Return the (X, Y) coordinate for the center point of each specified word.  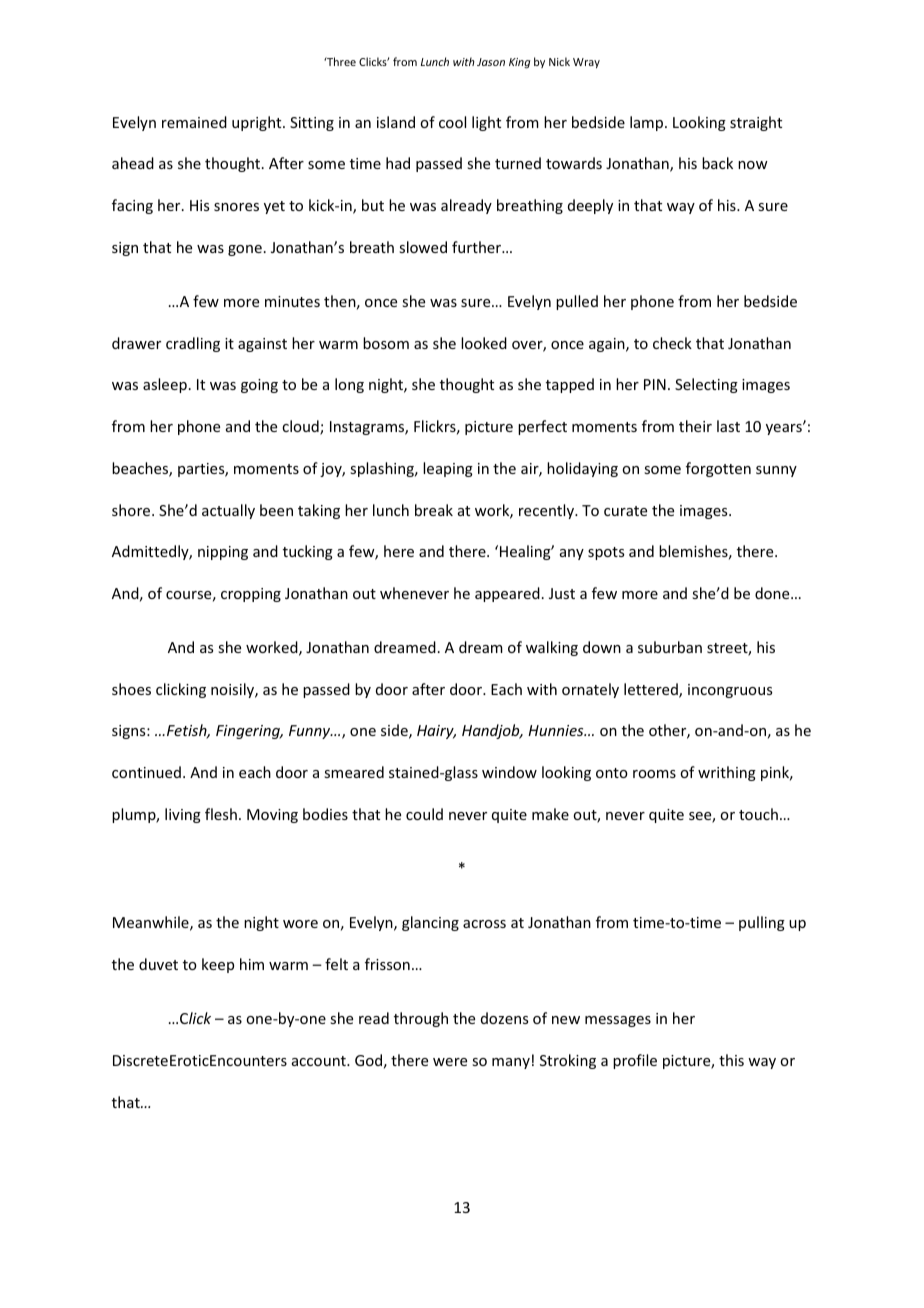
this (731, 1060)
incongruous (730, 691)
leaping (448, 469)
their (695, 426)
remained (194, 122)
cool (452, 122)
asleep (165, 385)
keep (218, 965)
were (450, 1062)
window (509, 772)
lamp (648, 123)
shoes (131, 689)
